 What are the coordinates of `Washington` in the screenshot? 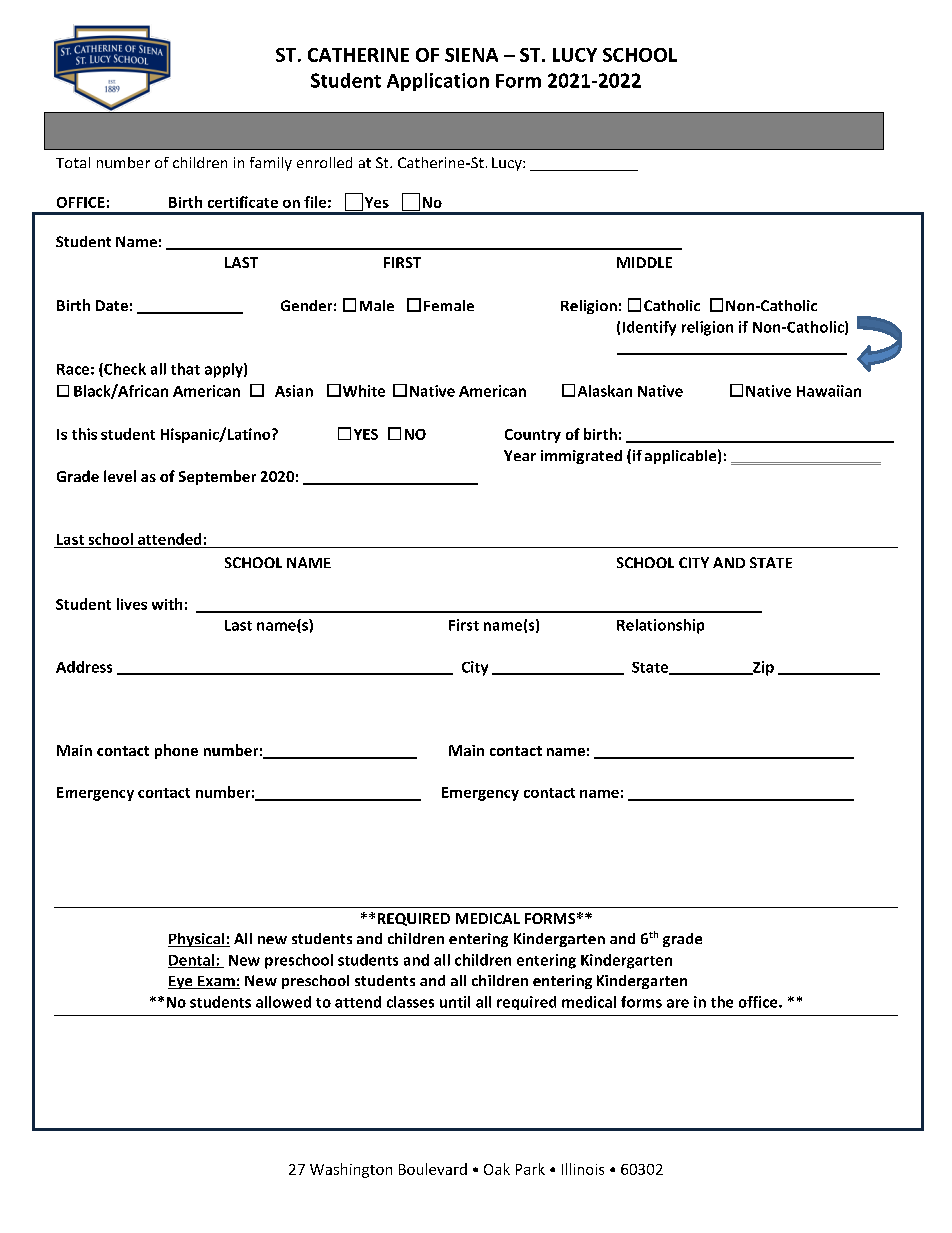 It's located at (351, 1170).
